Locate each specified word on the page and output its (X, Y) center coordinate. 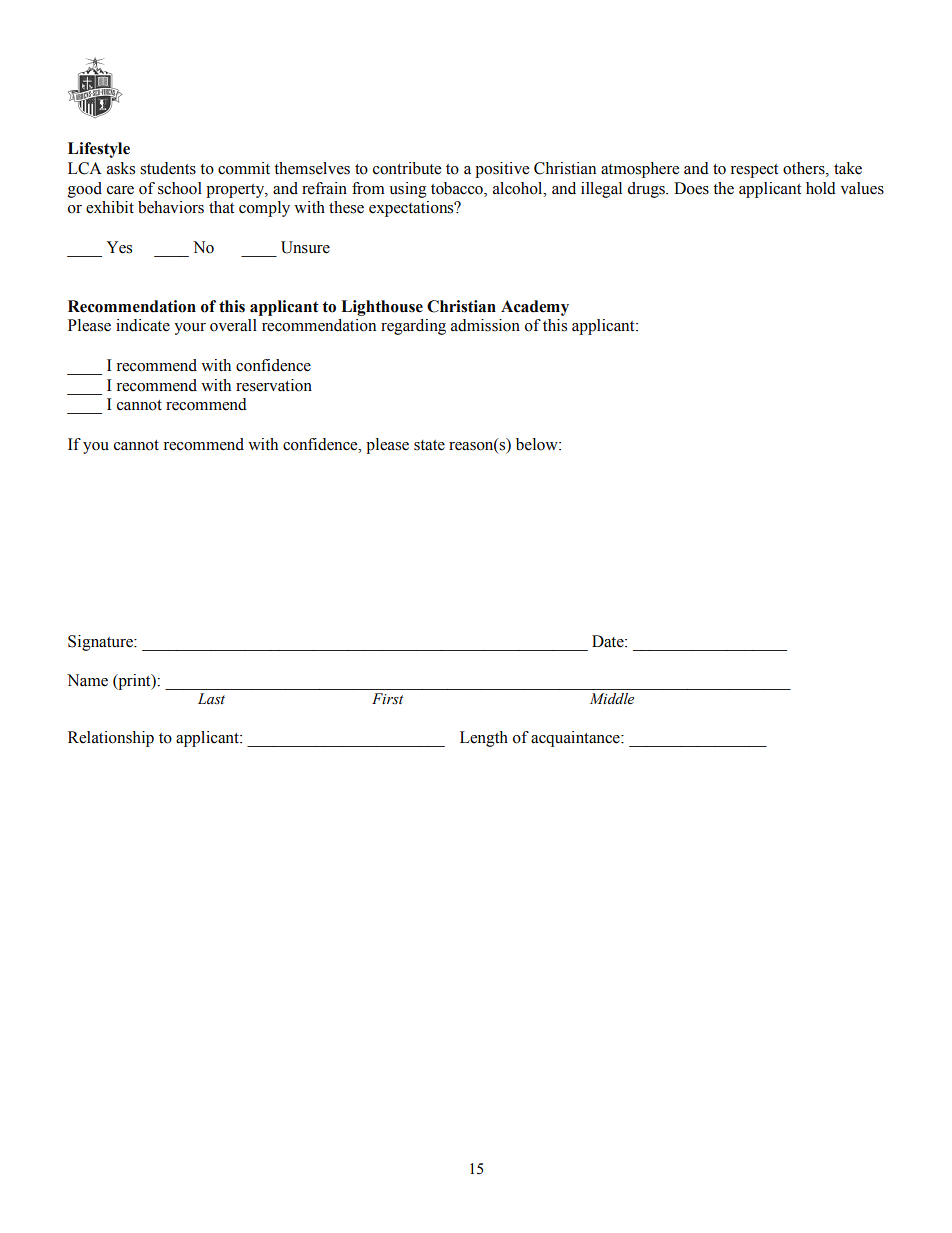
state (429, 445)
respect (754, 171)
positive (502, 170)
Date (609, 641)
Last (211, 698)
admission (485, 325)
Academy (535, 308)
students (168, 168)
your (190, 329)
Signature (101, 643)
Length (484, 739)
